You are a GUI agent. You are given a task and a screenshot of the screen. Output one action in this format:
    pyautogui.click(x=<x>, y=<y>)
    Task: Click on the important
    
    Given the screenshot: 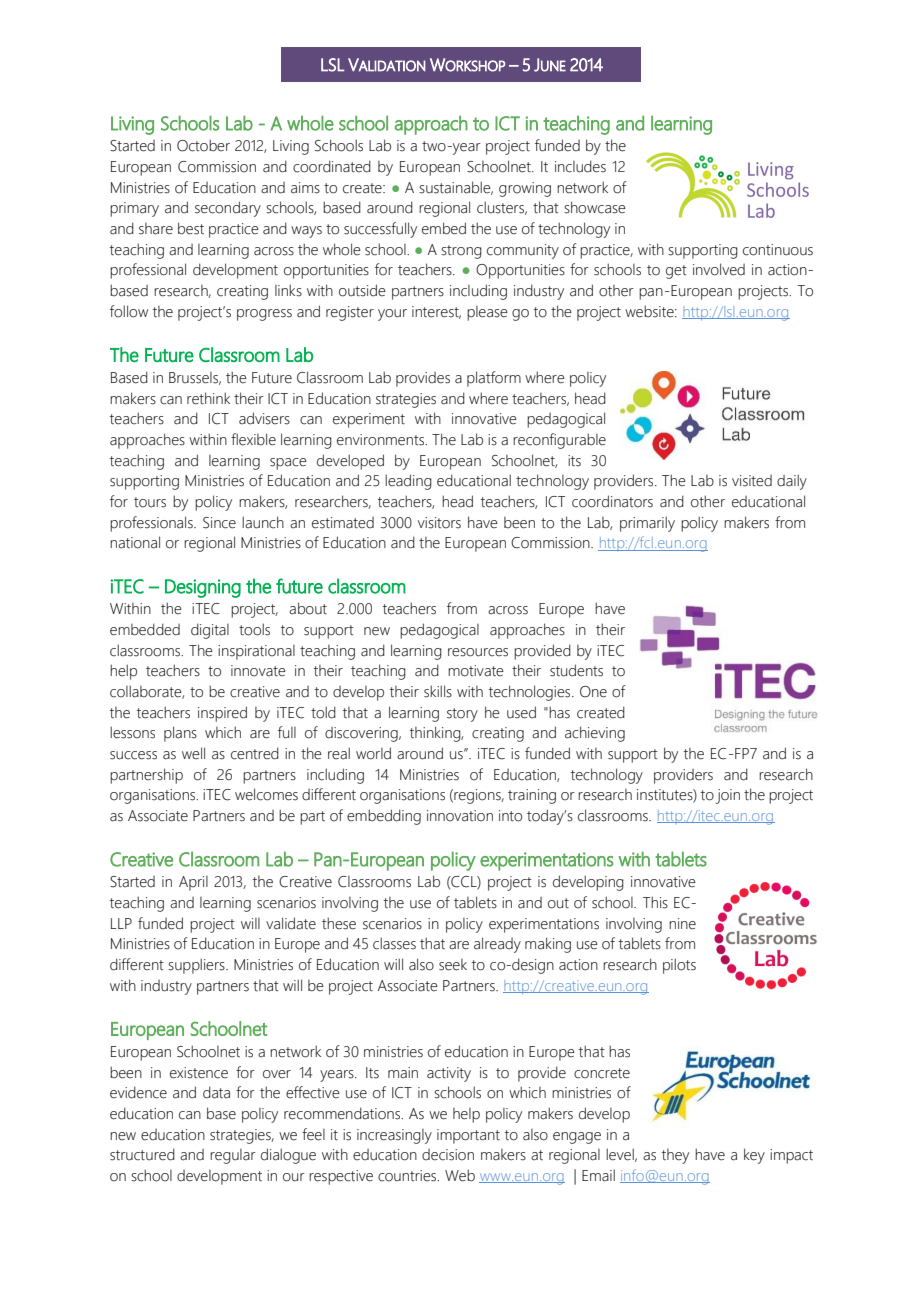 What is the action you would take?
    pyautogui.click(x=468, y=1136)
